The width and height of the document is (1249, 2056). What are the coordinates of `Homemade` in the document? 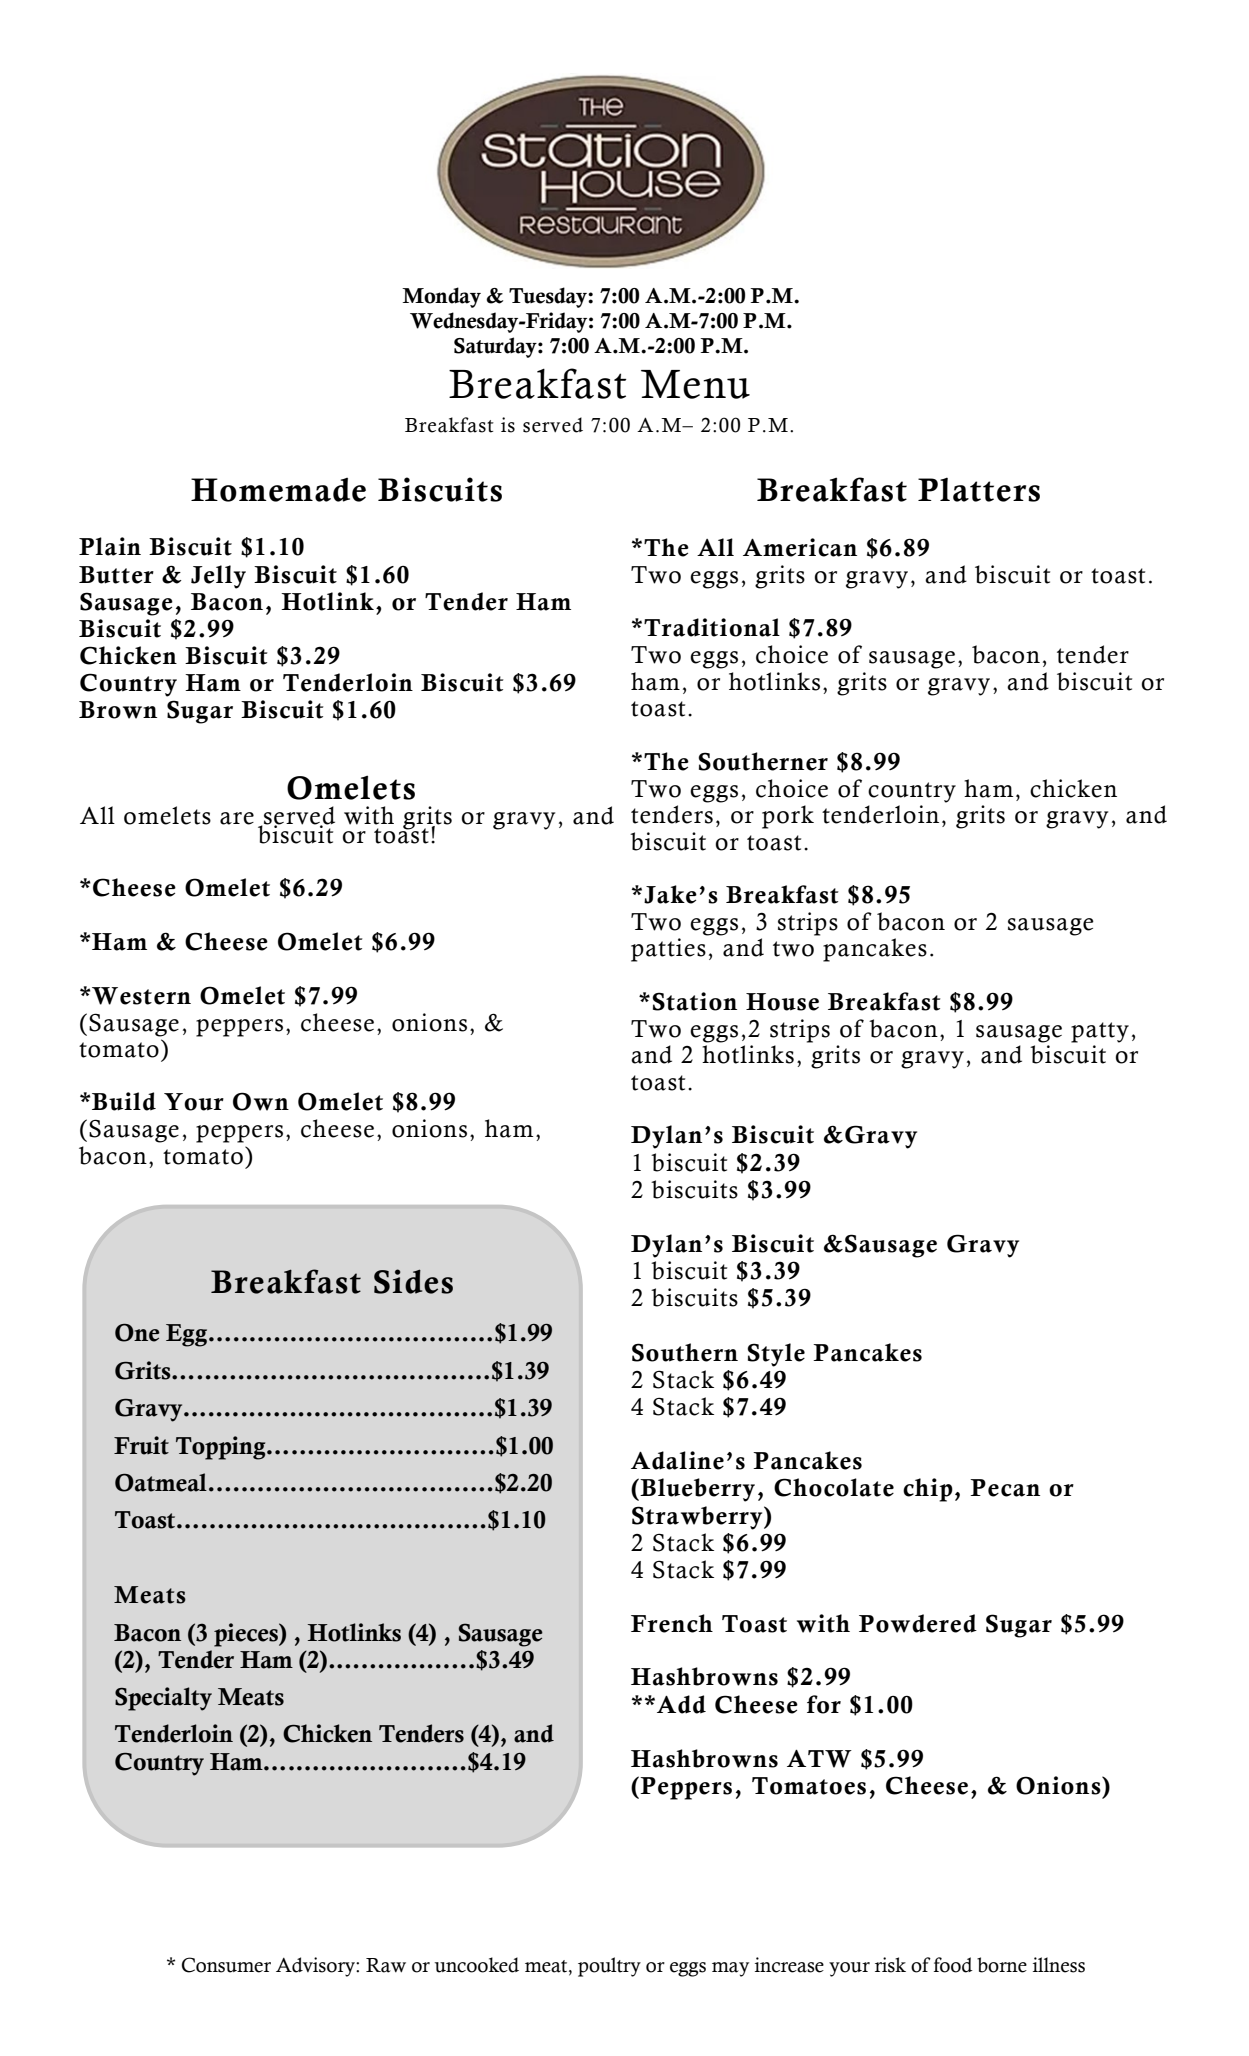 It's located at (278, 490).
